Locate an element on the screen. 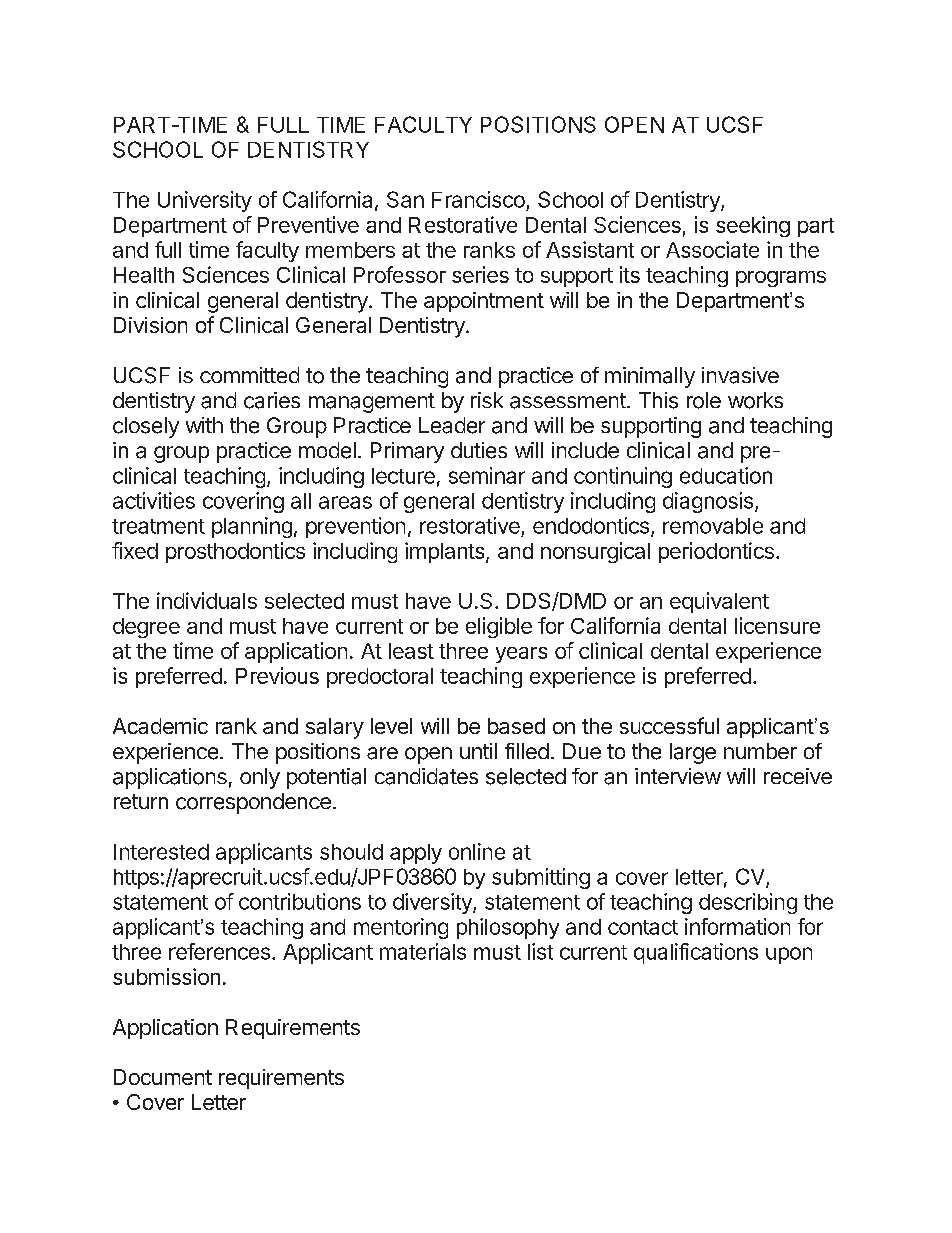 Image resolution: width=952 pixels, height=1233 pixels. seeking is located at coordinates (753, 226).
